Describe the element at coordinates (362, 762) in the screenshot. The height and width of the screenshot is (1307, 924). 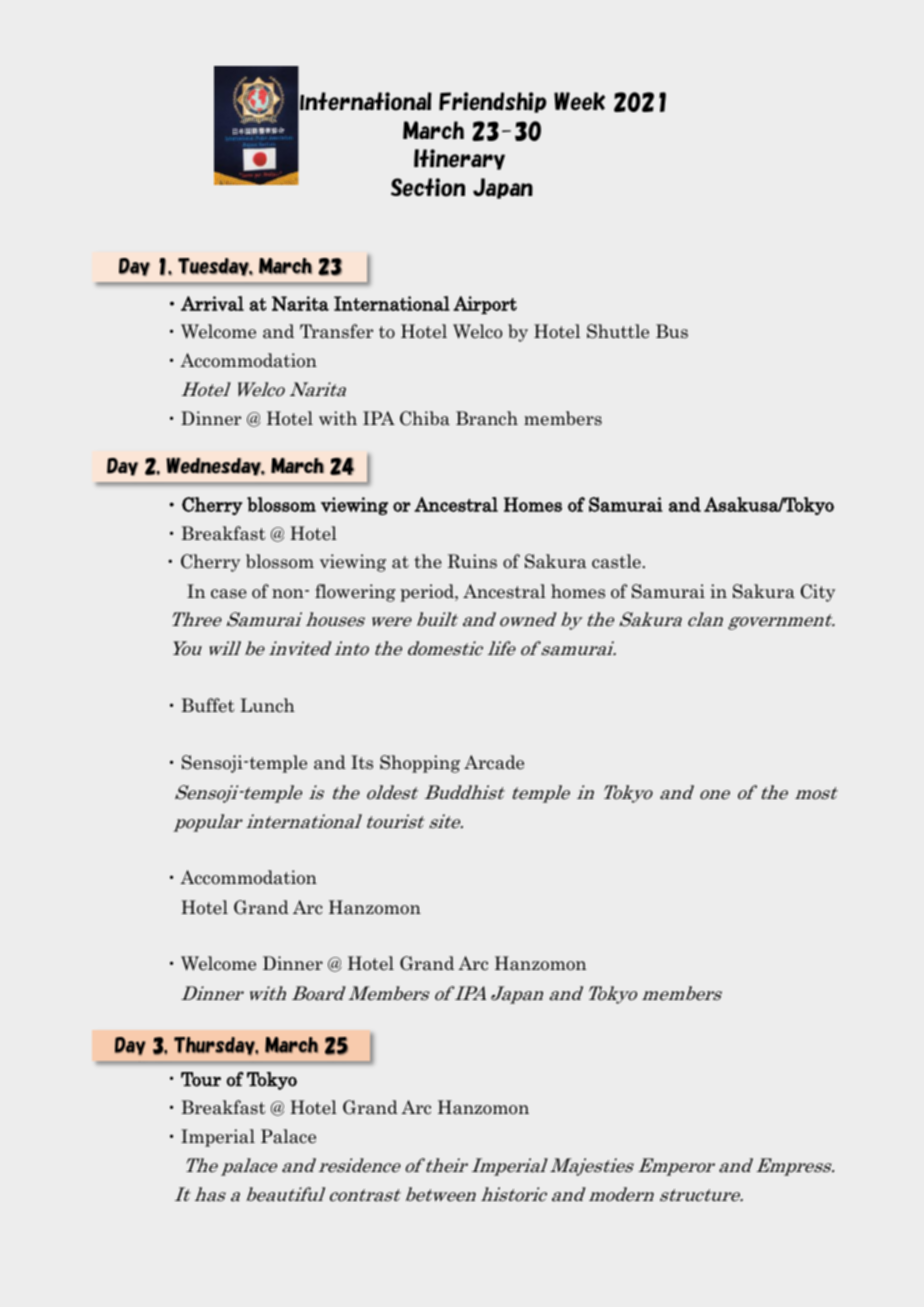
I see `Its` at that location.
